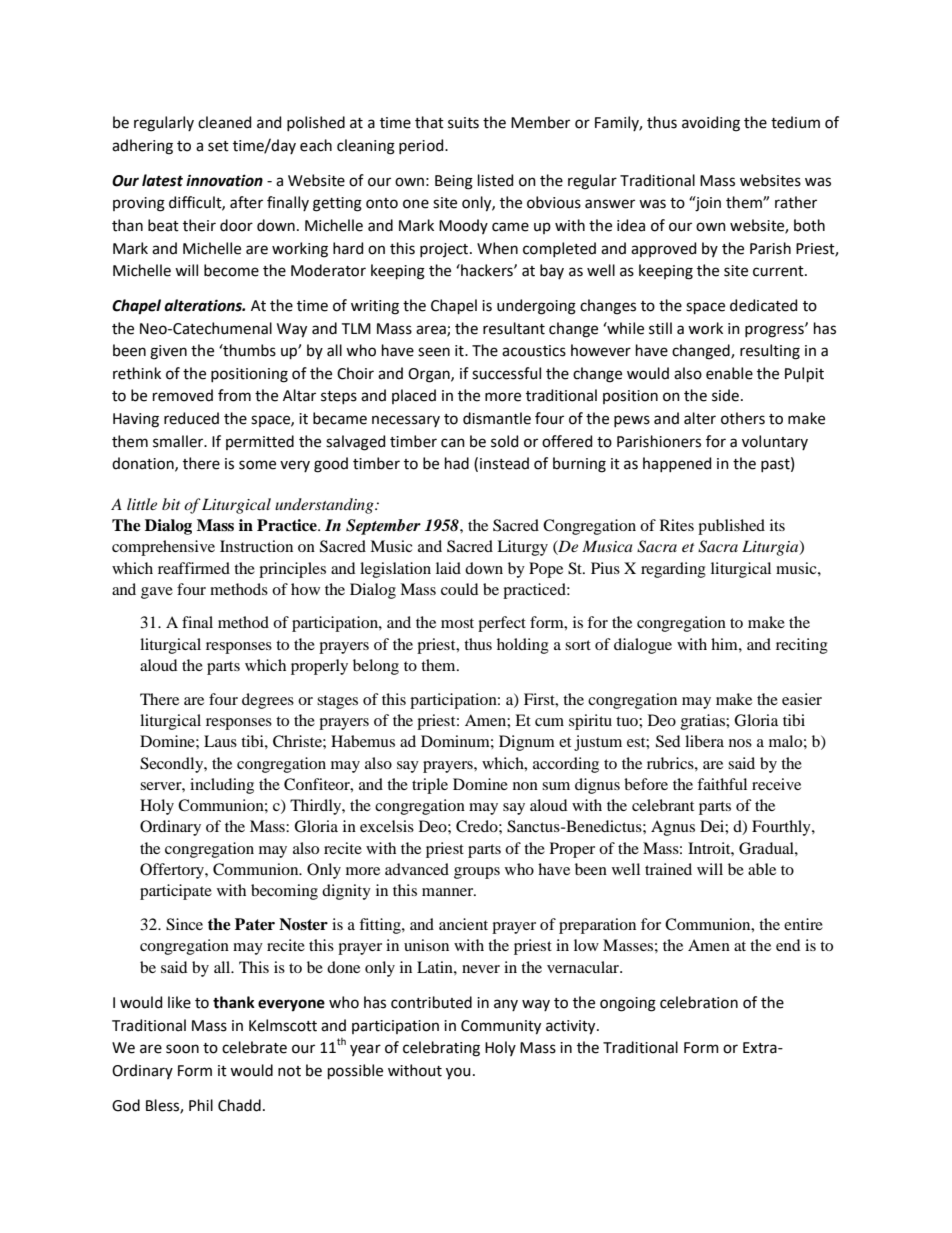  I want to click on Phil, so click(201, 1105).
